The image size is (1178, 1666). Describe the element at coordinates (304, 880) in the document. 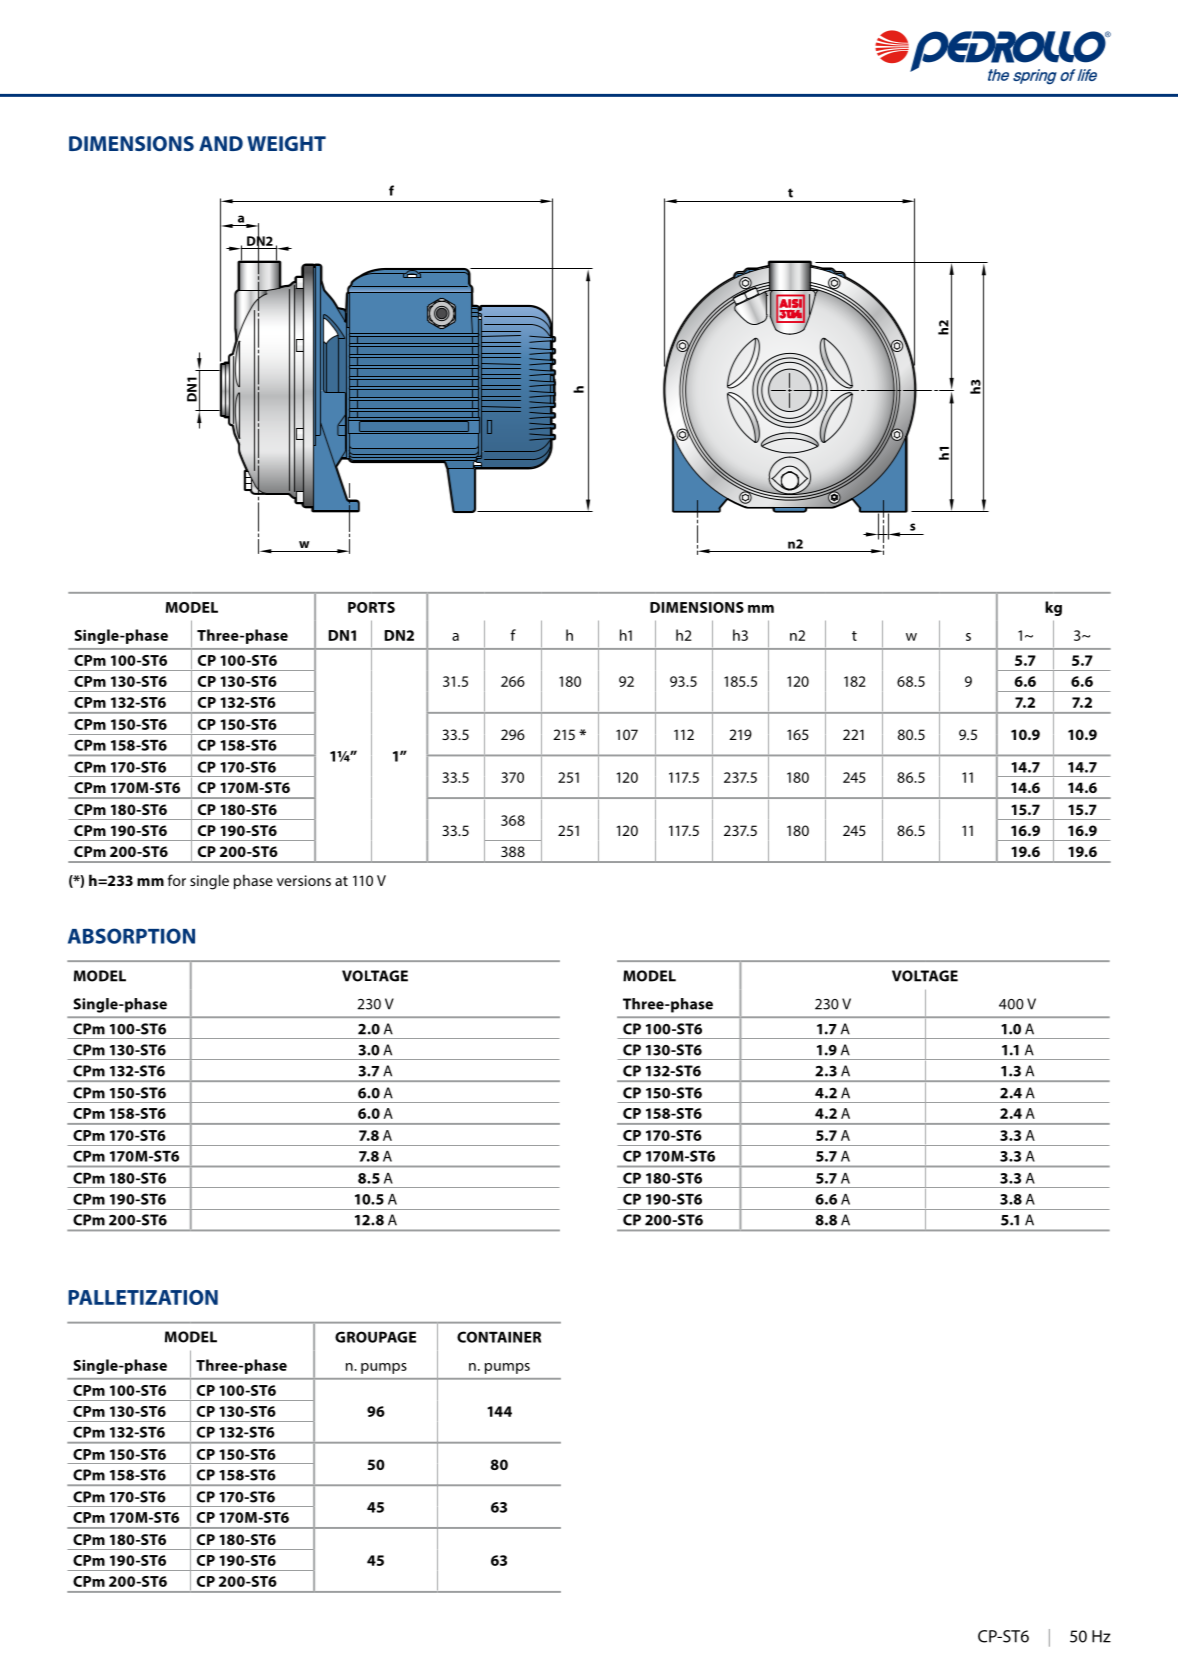

I see `versions` at that location.
